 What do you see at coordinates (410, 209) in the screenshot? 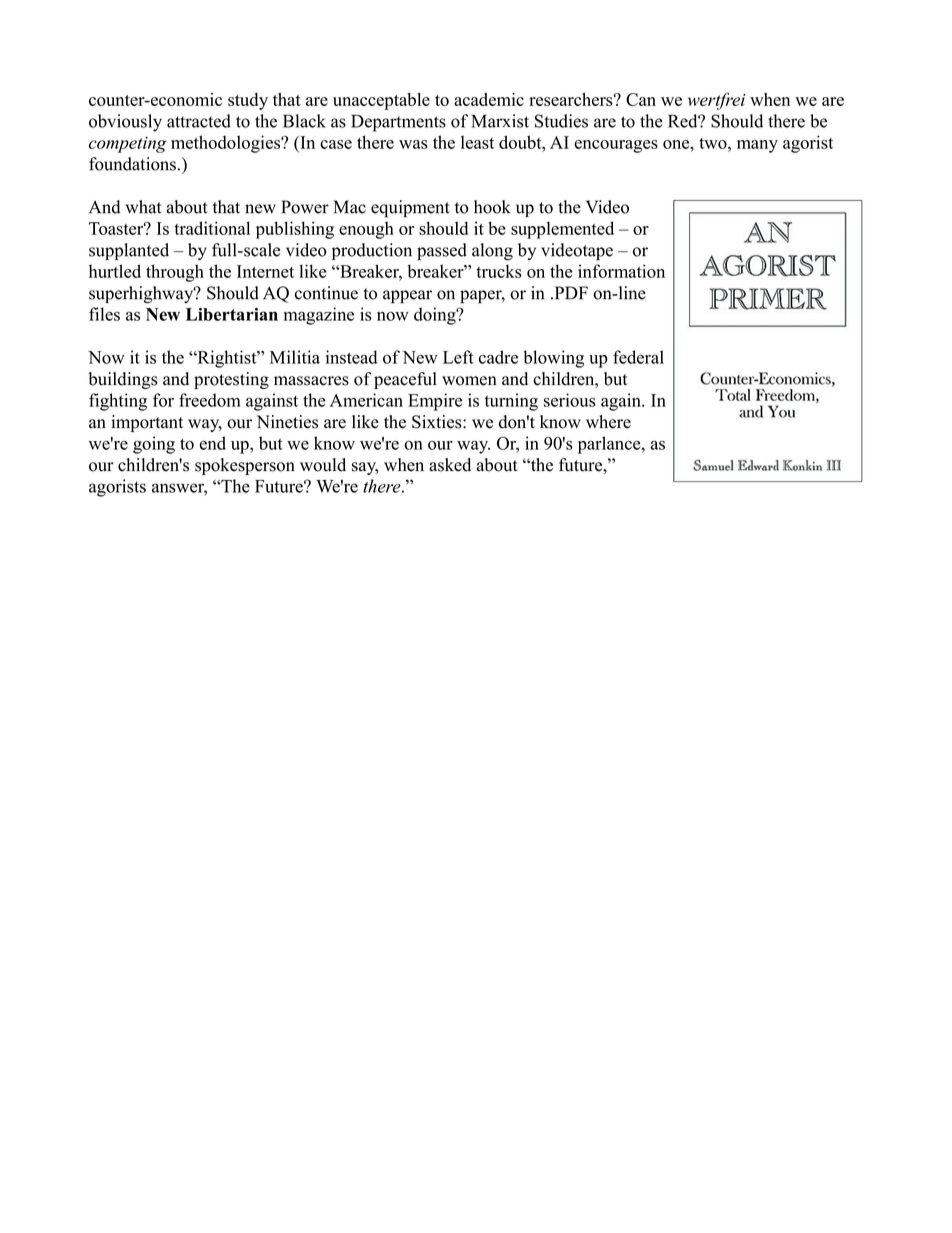
I see `equipment` at bounding box center [410, 209].
